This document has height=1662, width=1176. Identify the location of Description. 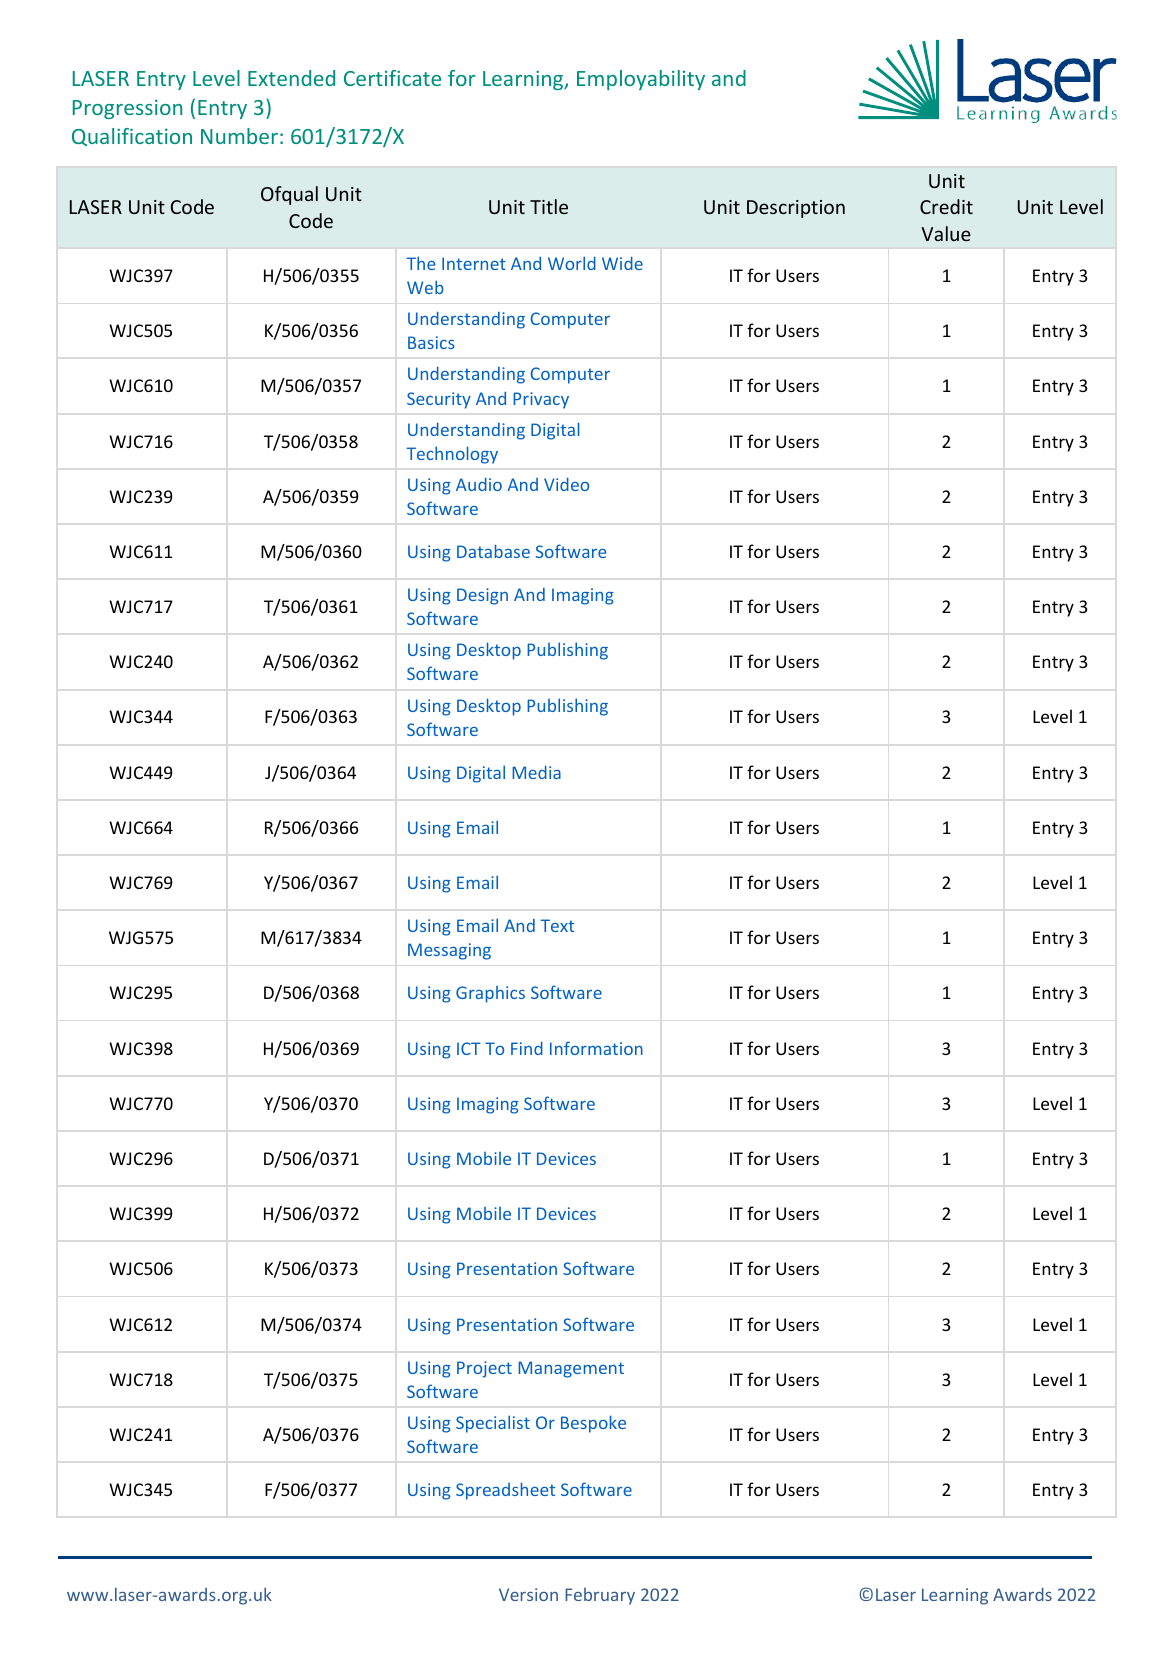
(796, 209).
